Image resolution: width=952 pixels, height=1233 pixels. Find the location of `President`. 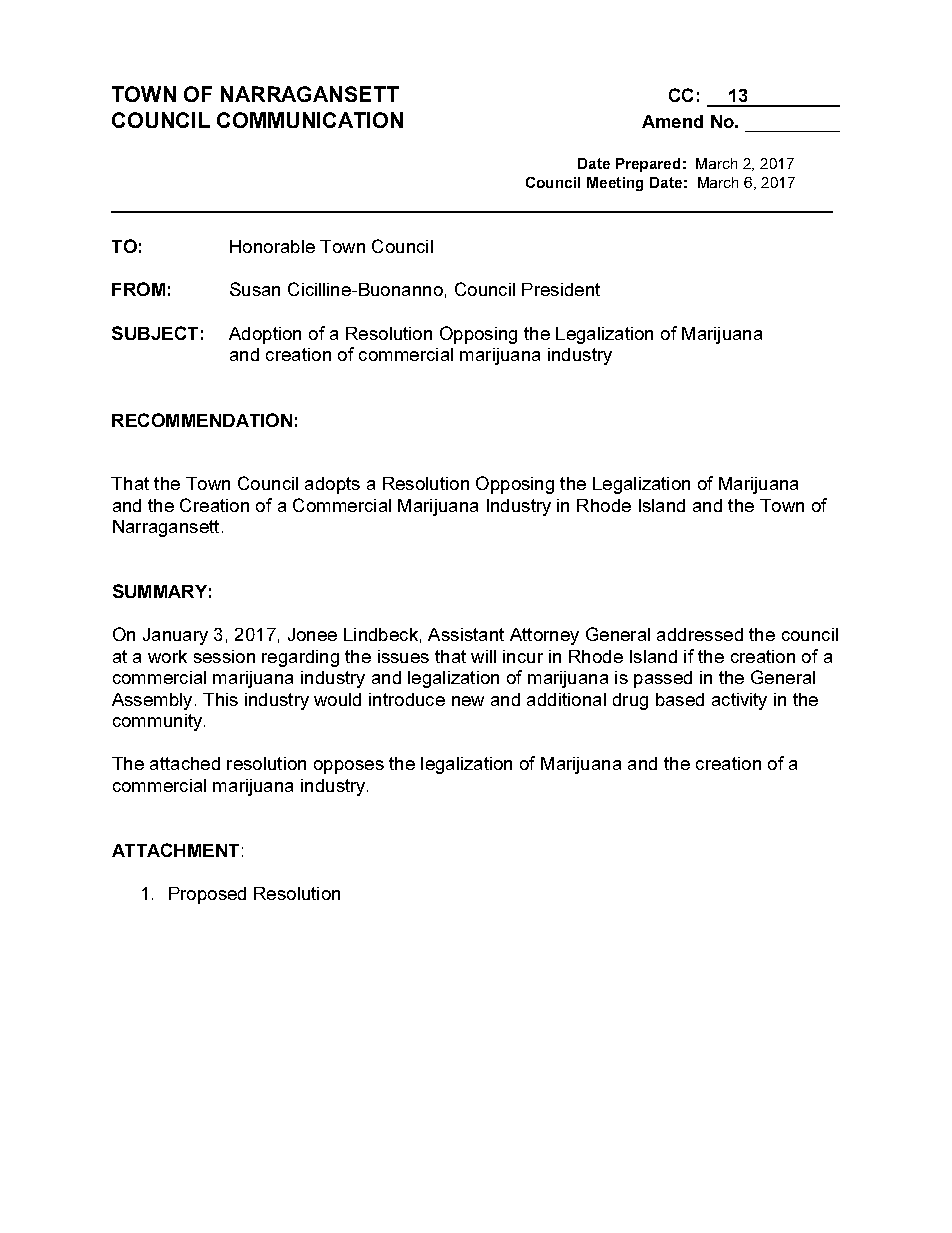

President is located at coordinates (561, 289).
